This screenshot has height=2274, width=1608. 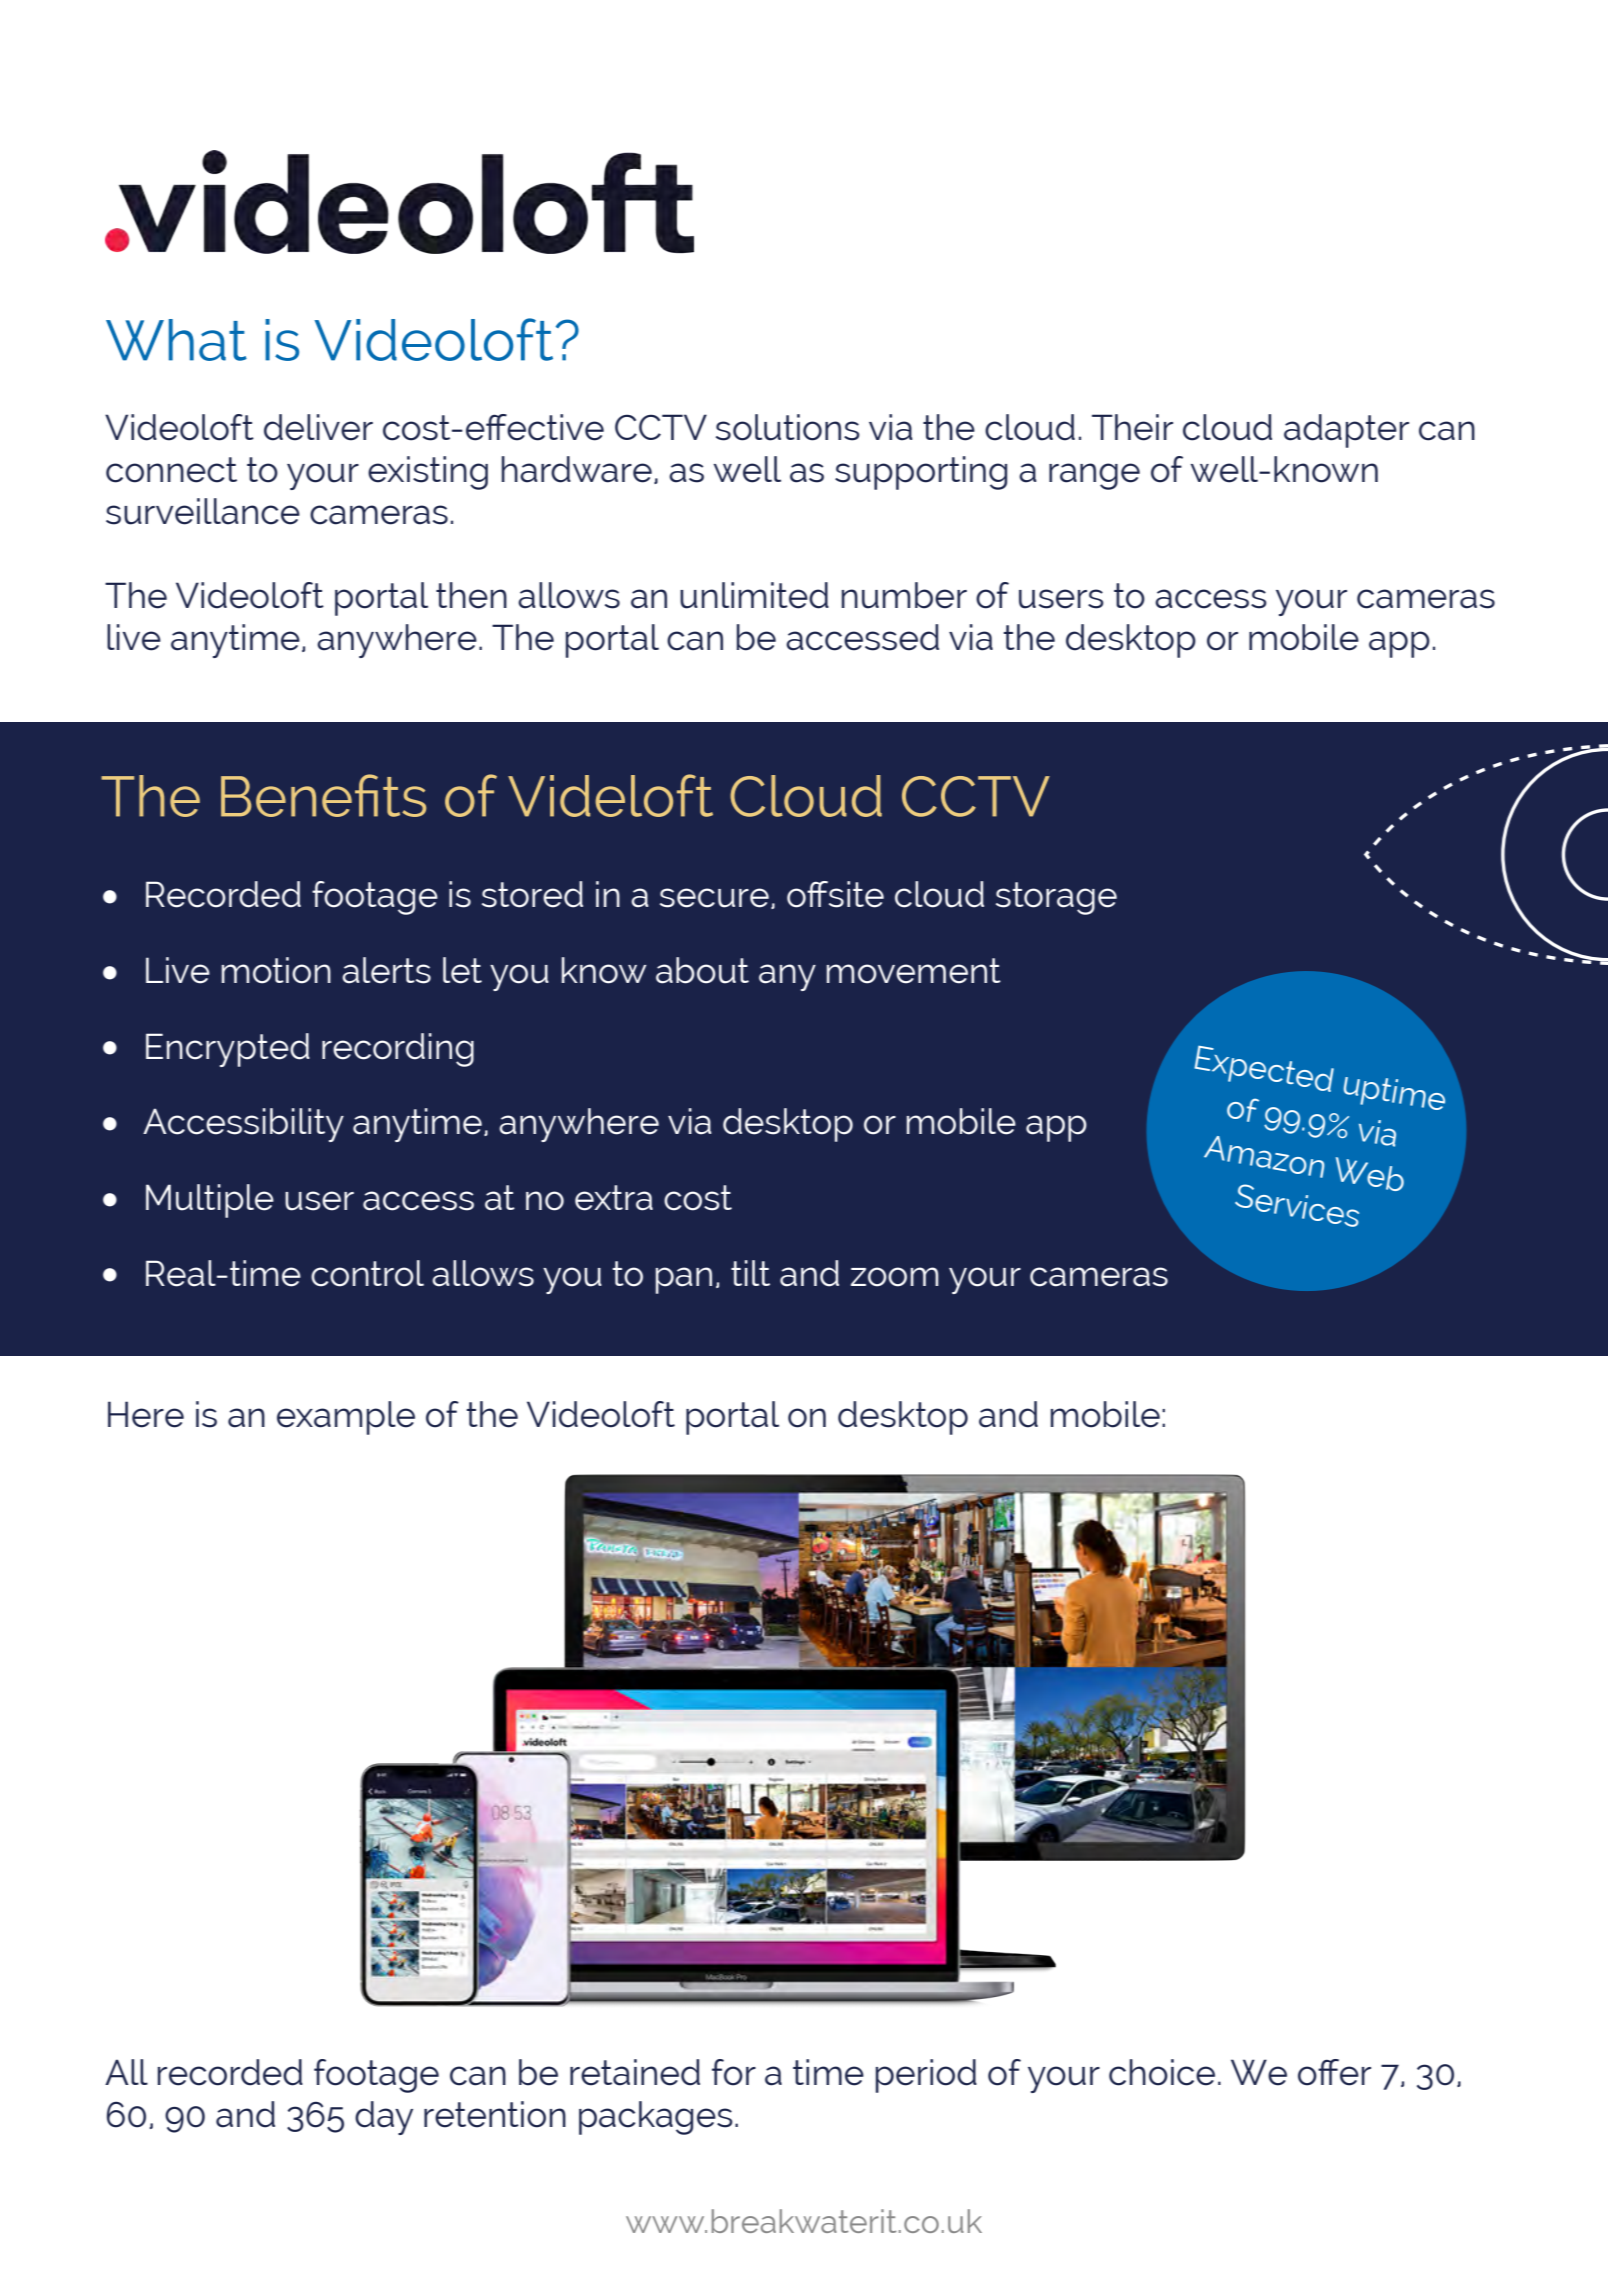 I want to click on movement, so click(x=914, y=971).
